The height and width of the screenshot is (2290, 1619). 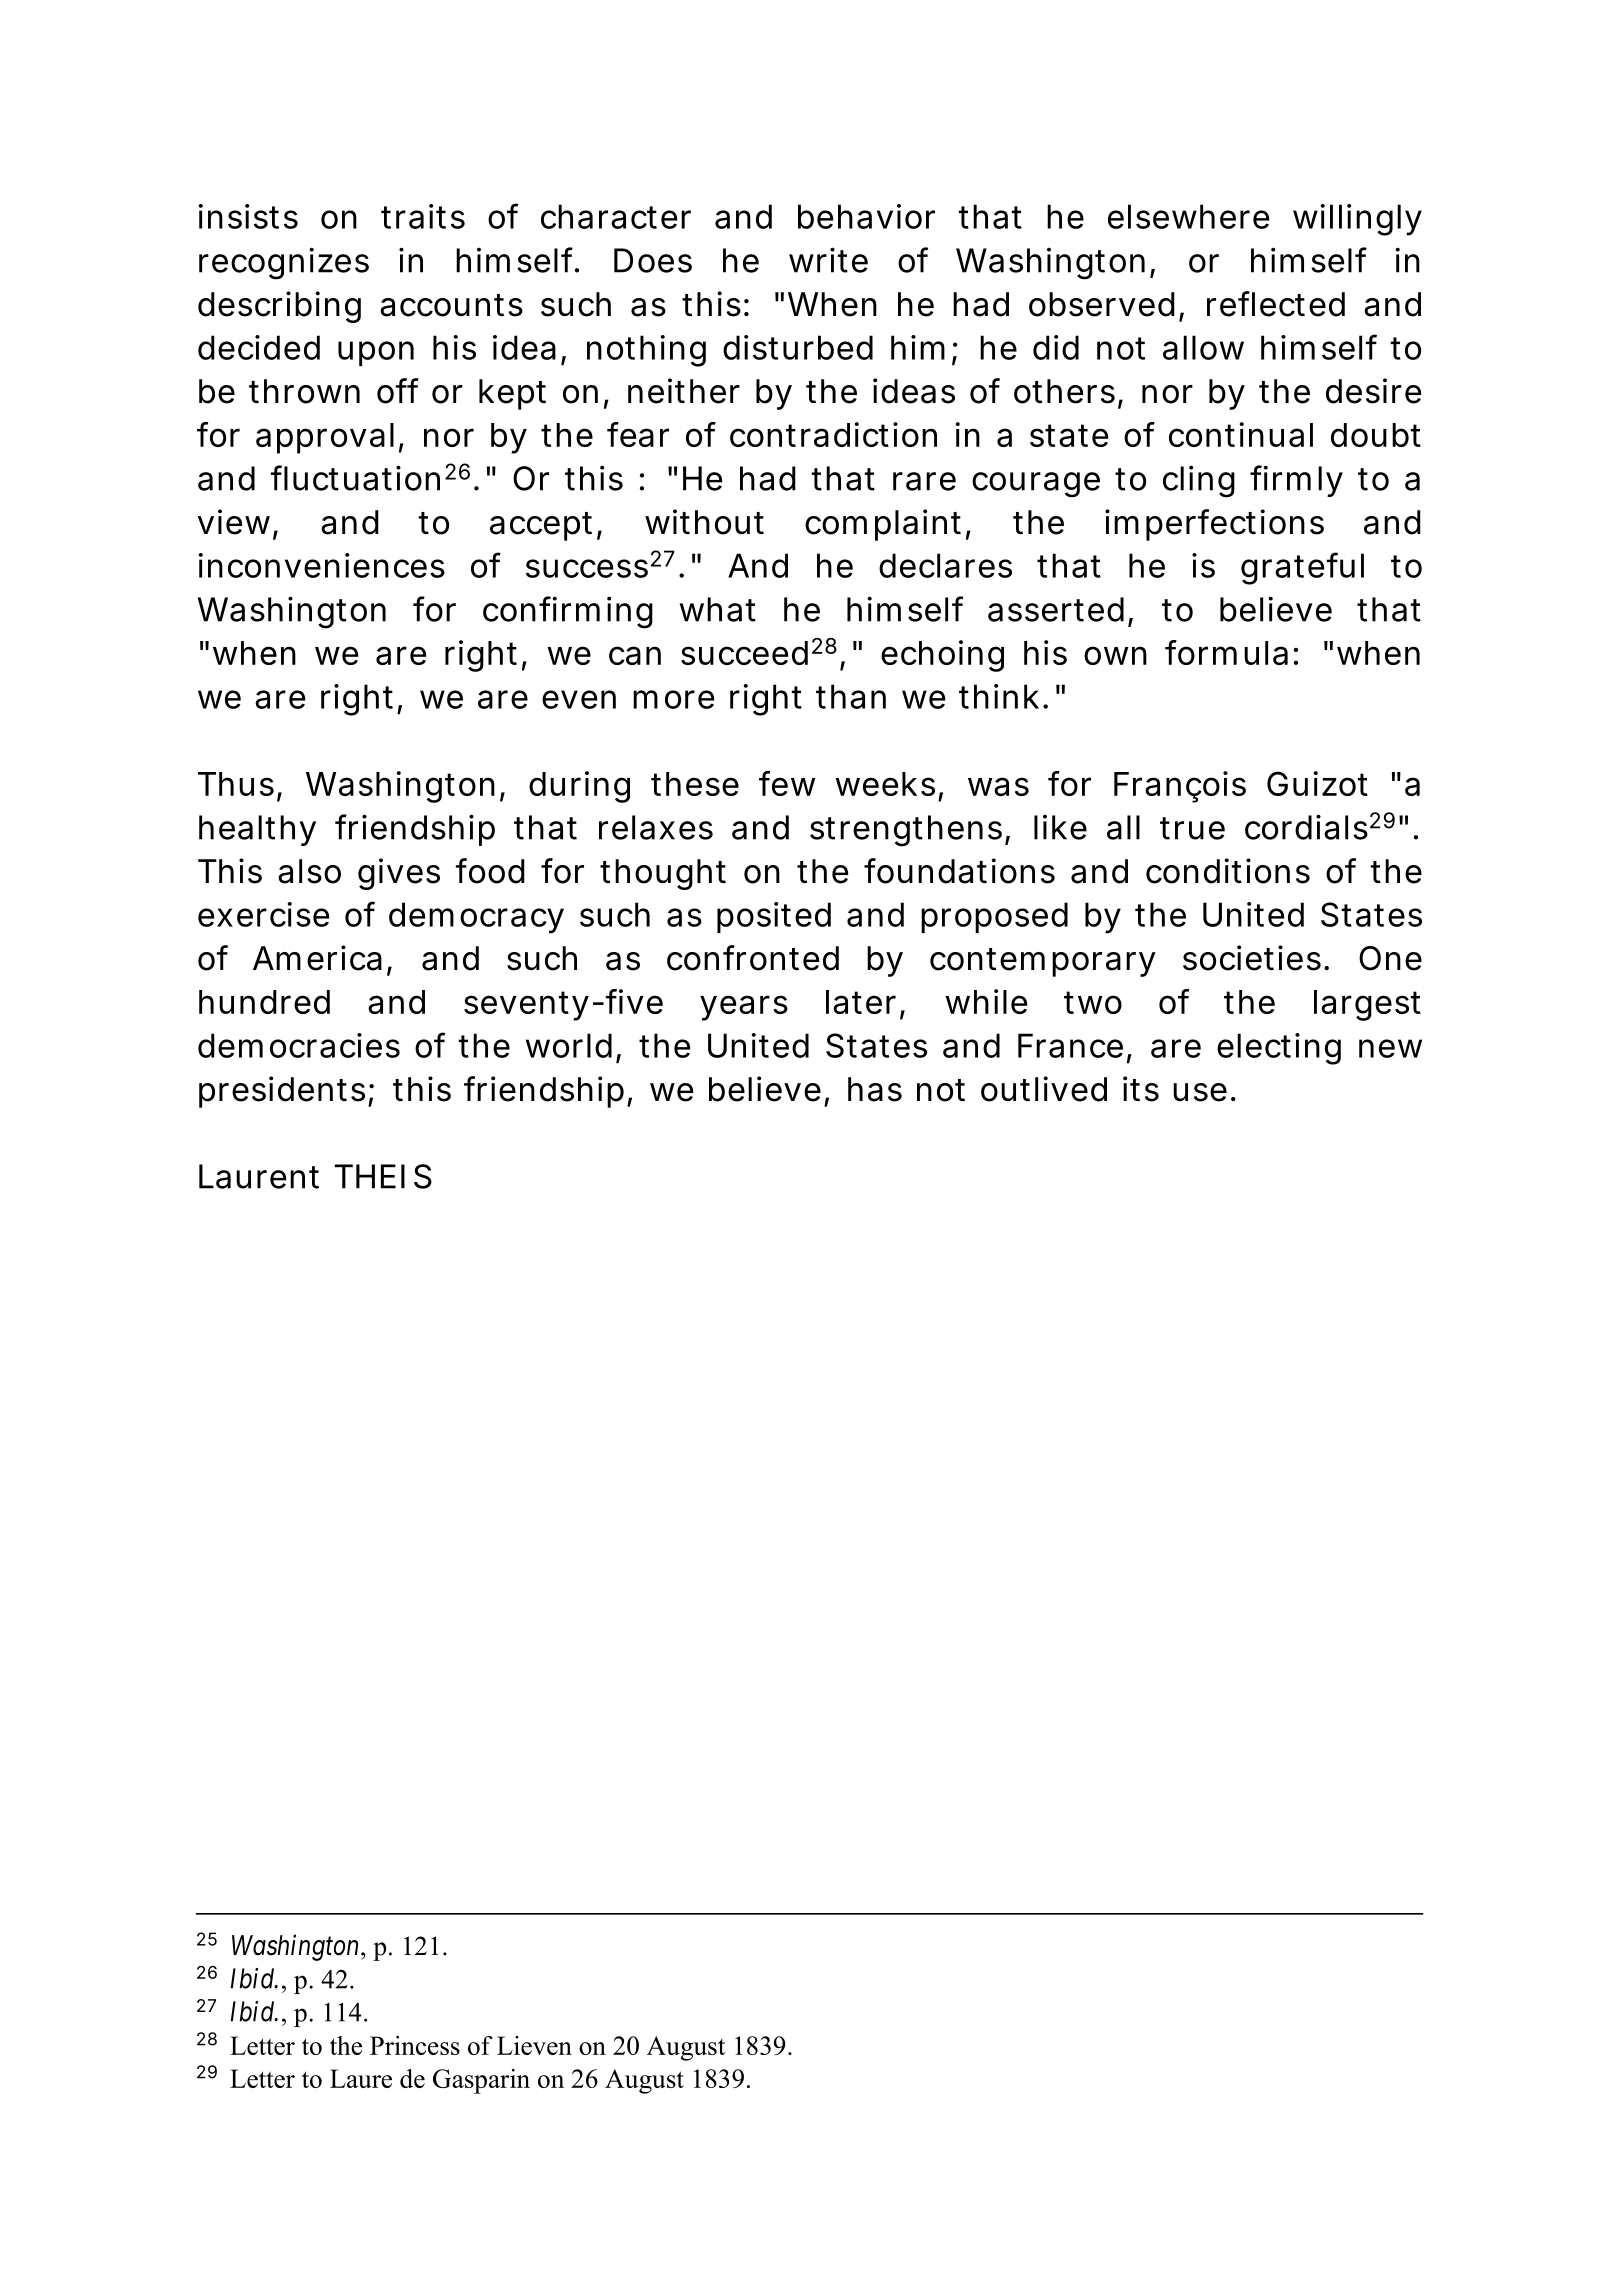 What do you see at coordinates (787, 783) in the screenshot?
I see `few` at bounding box center [787, 783].
